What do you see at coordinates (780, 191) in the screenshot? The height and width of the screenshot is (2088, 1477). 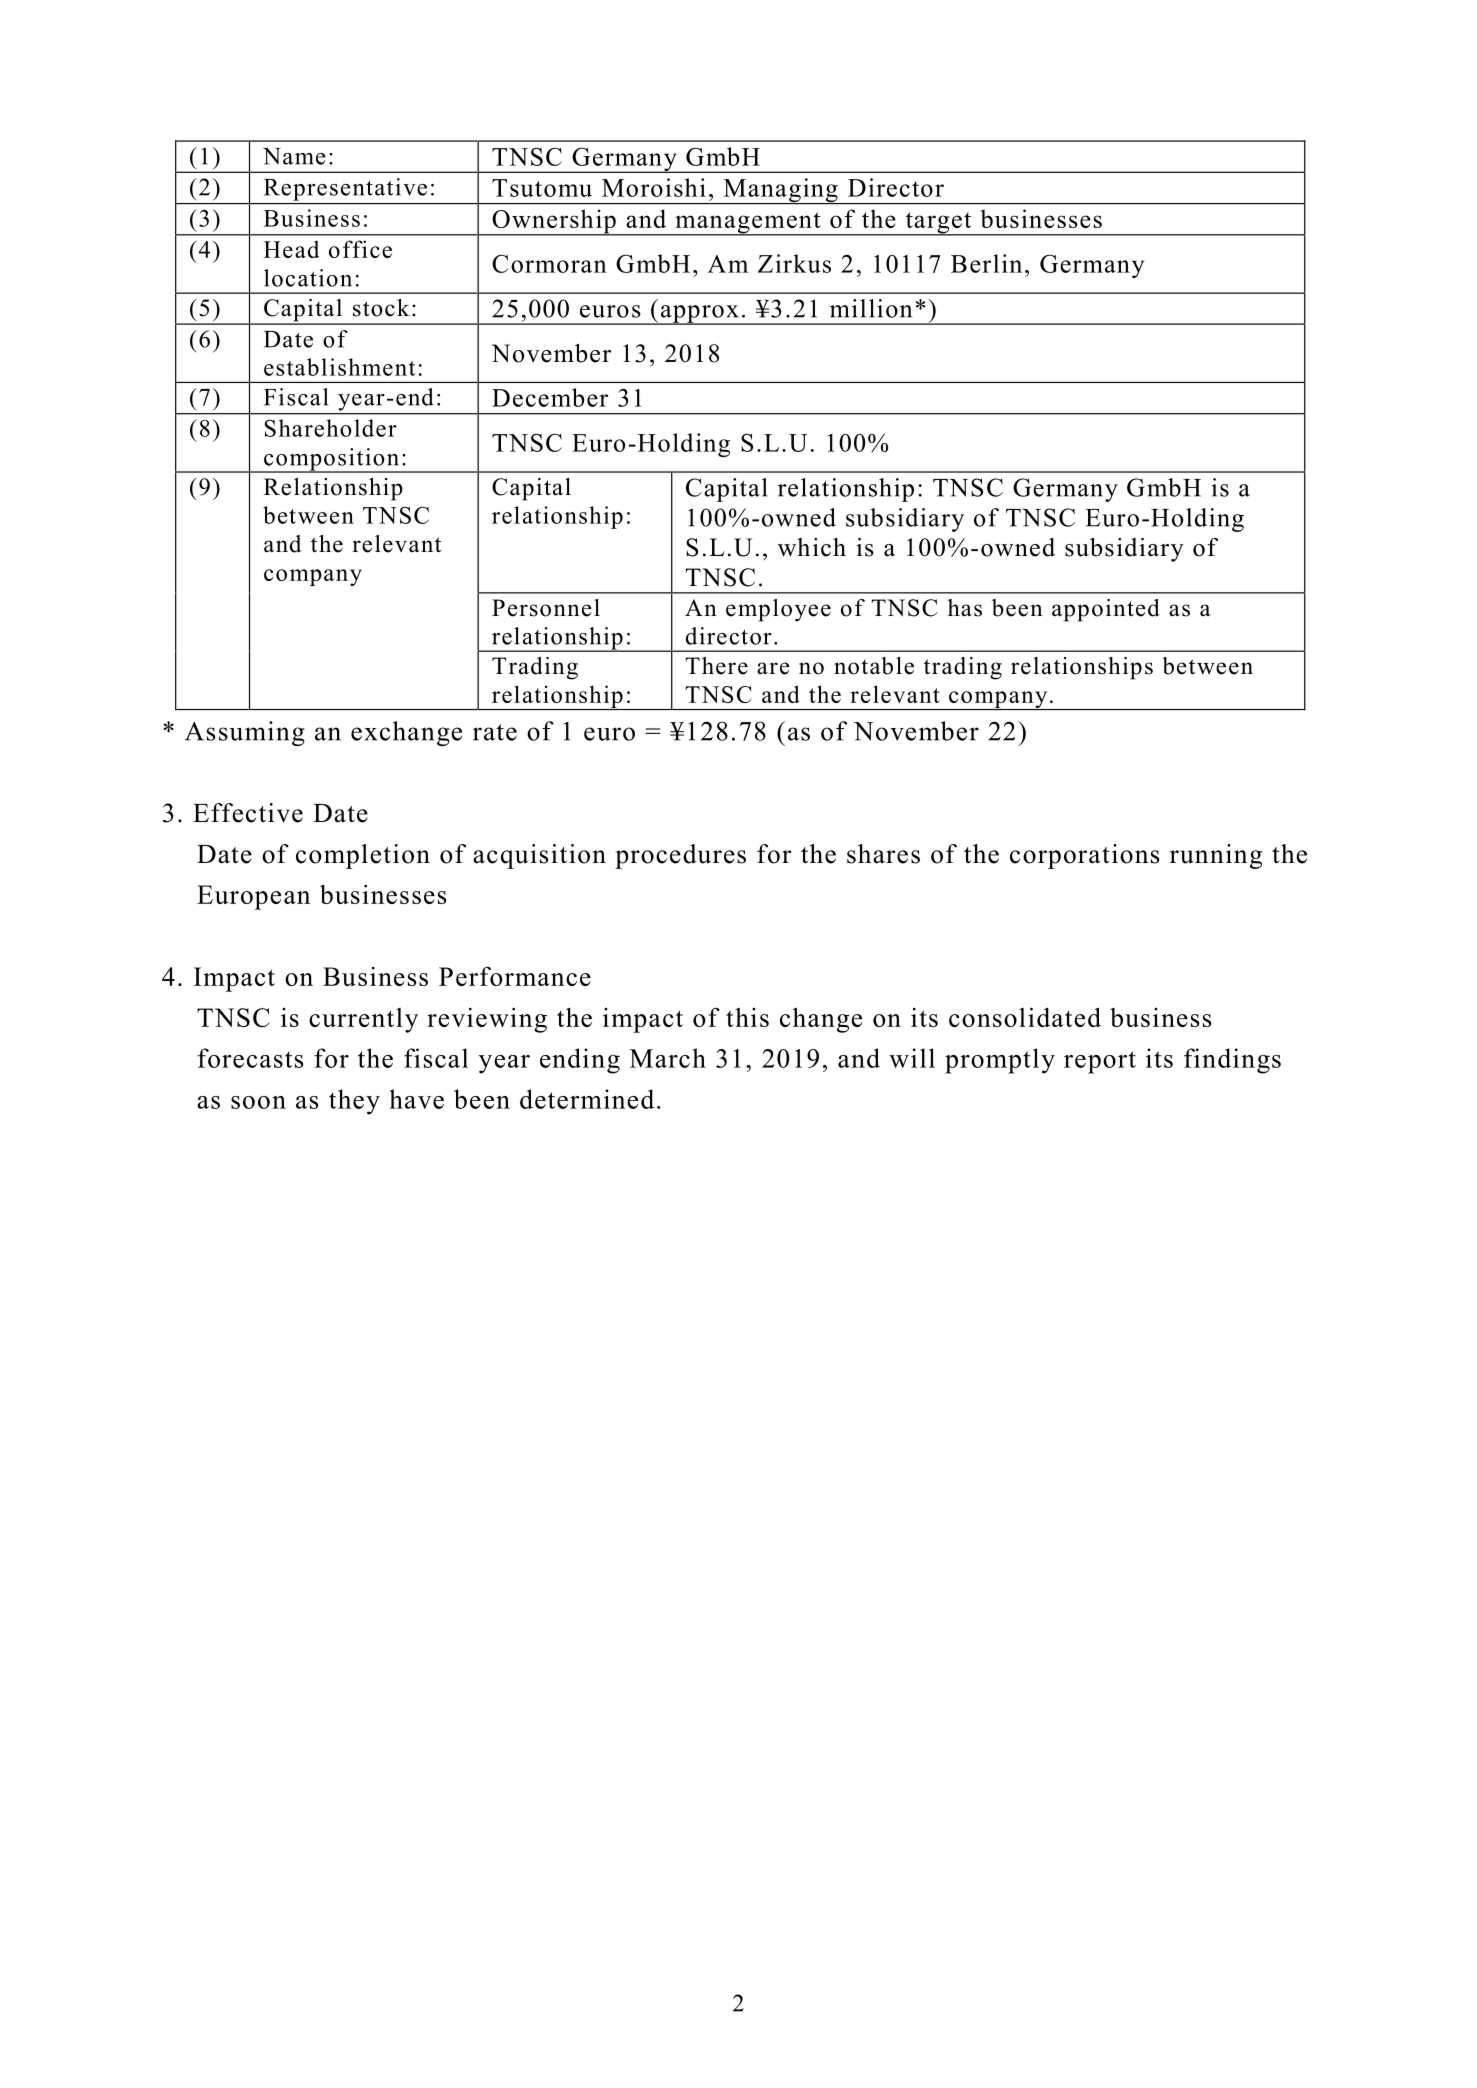 I see `Managing` at bounding box center [780, 191].
